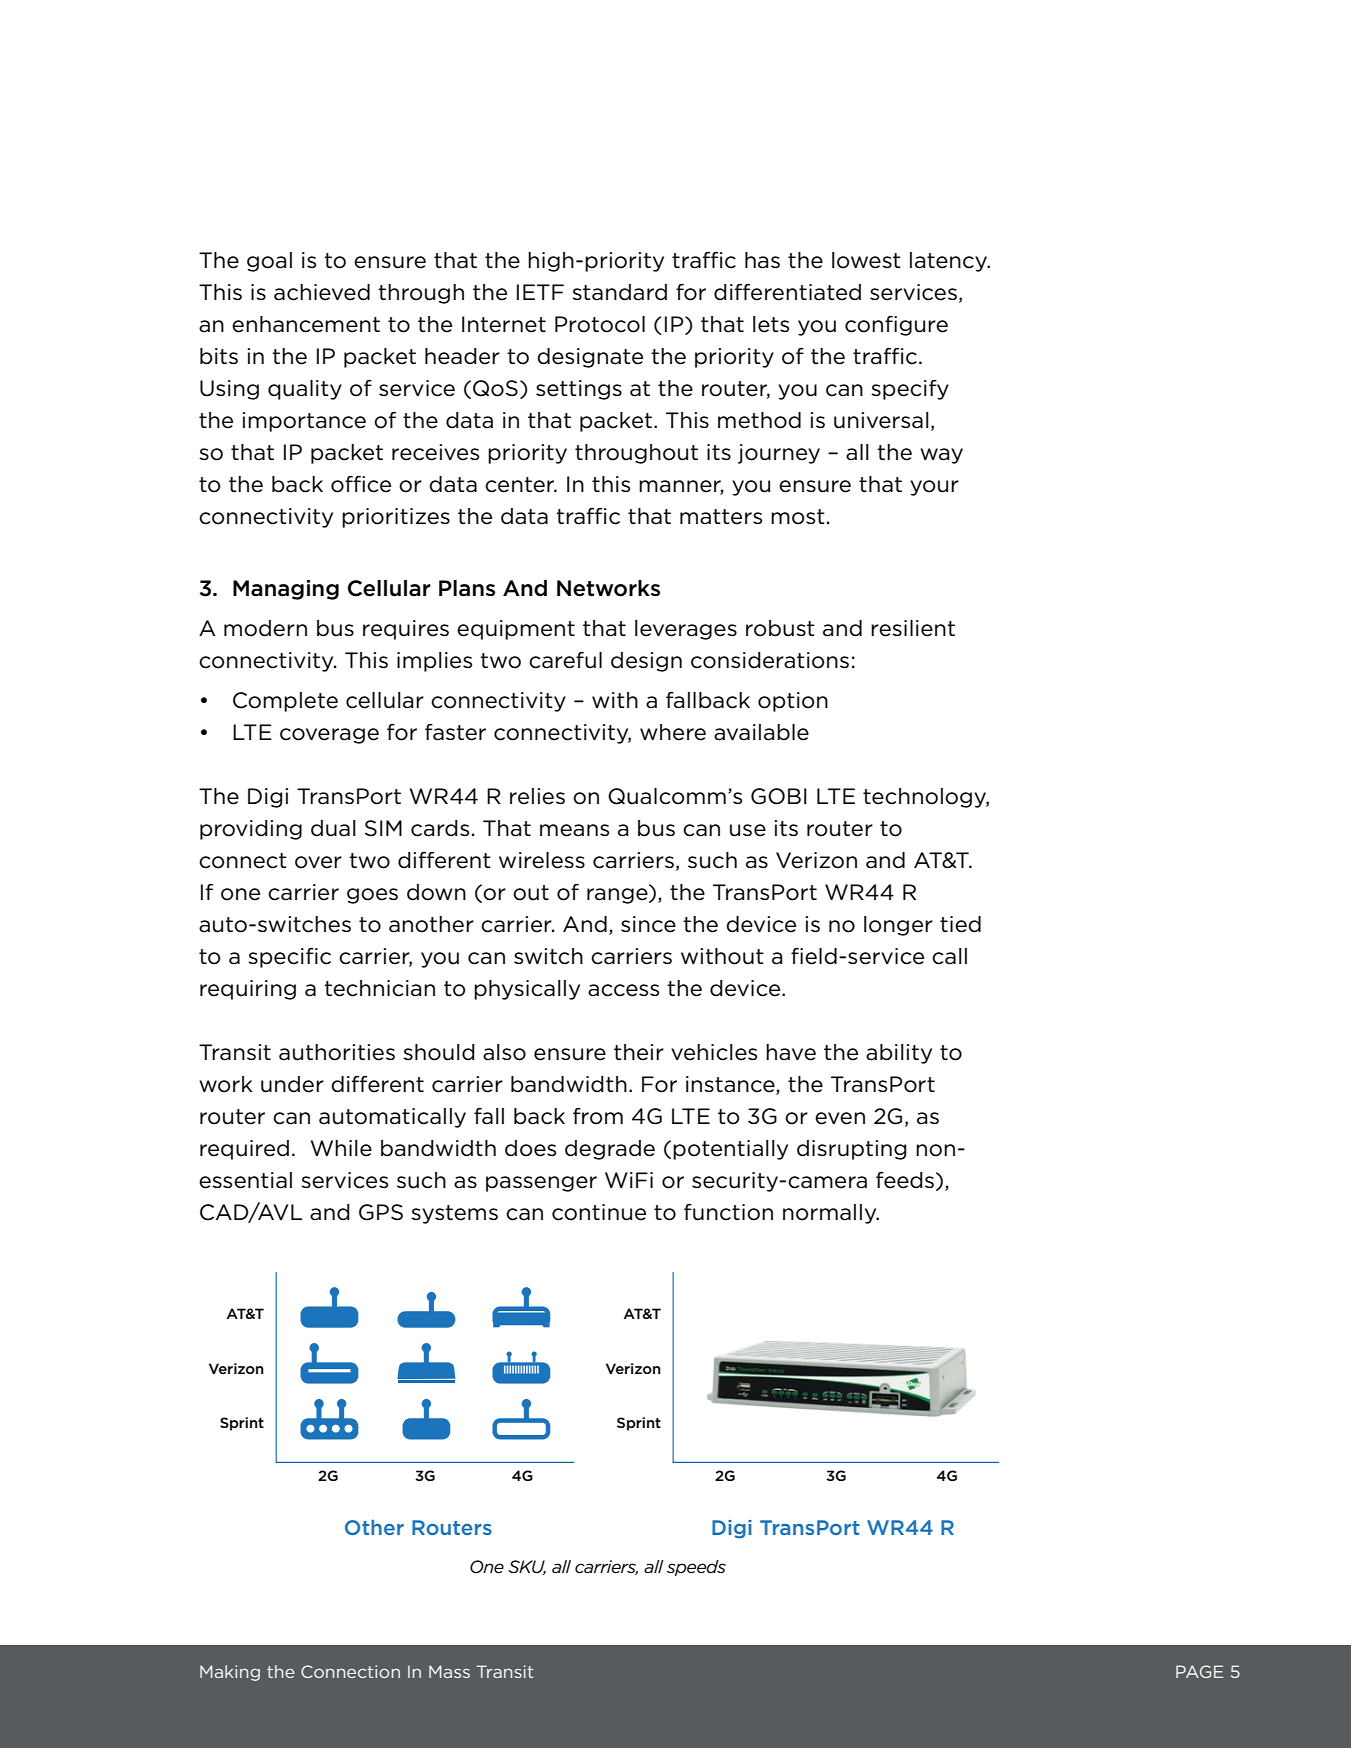 This screenshot has width=1351, height=1748. Describe the element at coordinates (341, 1148) in the screenshot. I see `While` at that location.
